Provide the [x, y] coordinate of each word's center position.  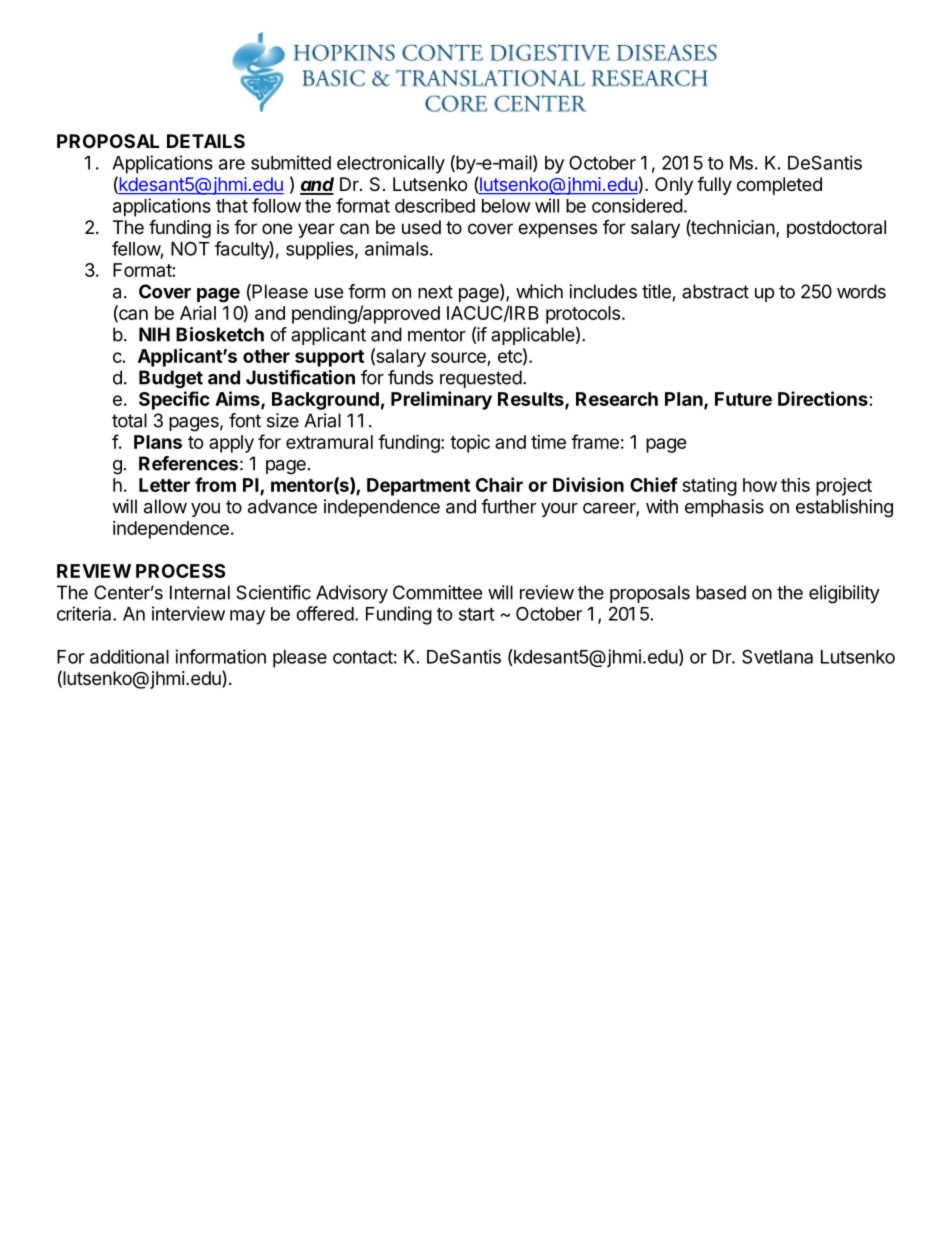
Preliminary [441, 400]
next [435, 292]
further [508, 506]
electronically [391, 164]
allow [165, 506]
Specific [174, 400]
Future [743, 399]
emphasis [724, 508]
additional [129, 656]
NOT [190, 248]
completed [779, 186]
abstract [715, 291]
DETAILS [206, 141]
